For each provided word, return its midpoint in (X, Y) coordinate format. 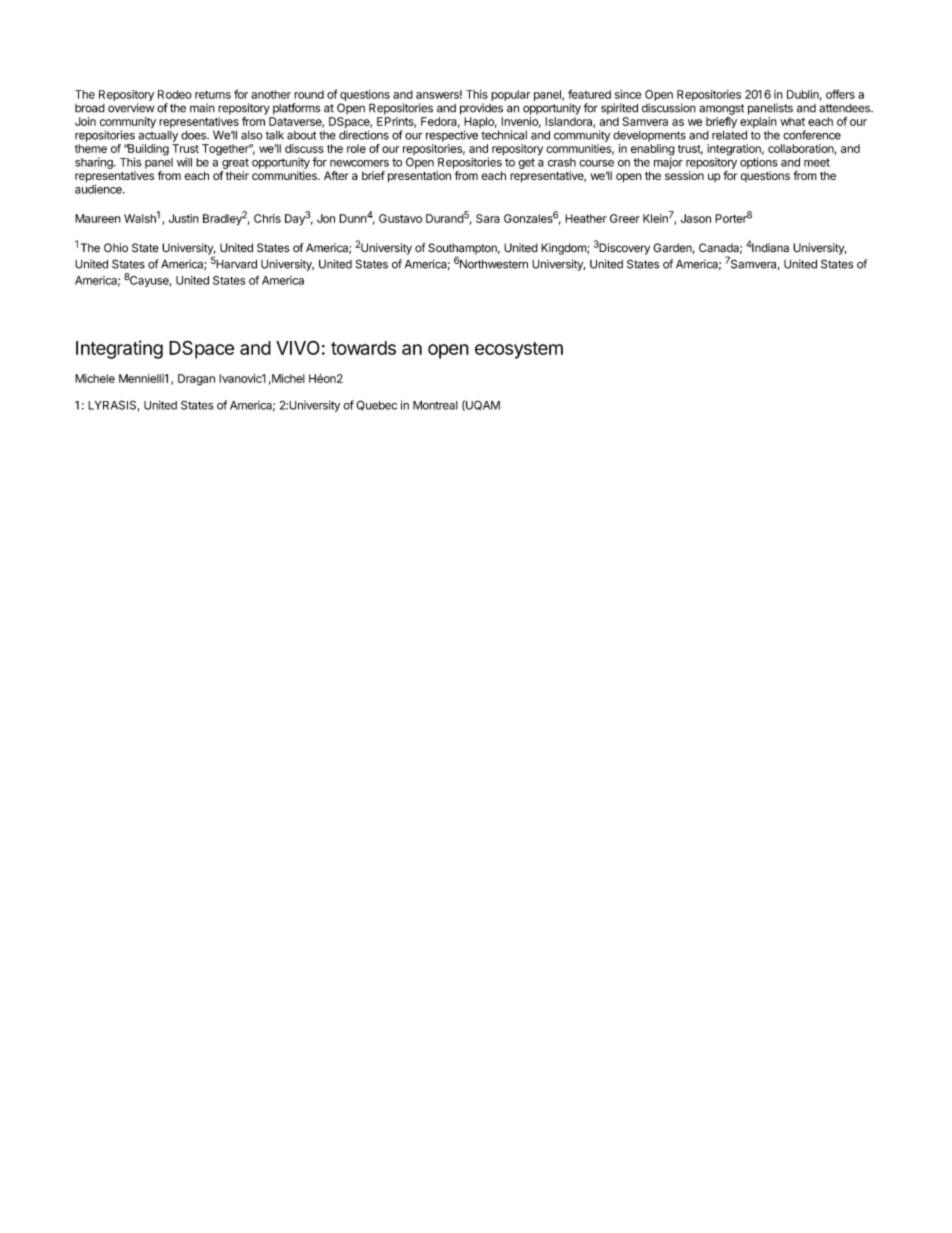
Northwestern (494, 264)
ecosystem (519, 350)
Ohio (116, 247)
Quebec (376, 405)
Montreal (435, 405)
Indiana (770, 248)
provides (481, 109)
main (202, 108)
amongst (721, 109)
